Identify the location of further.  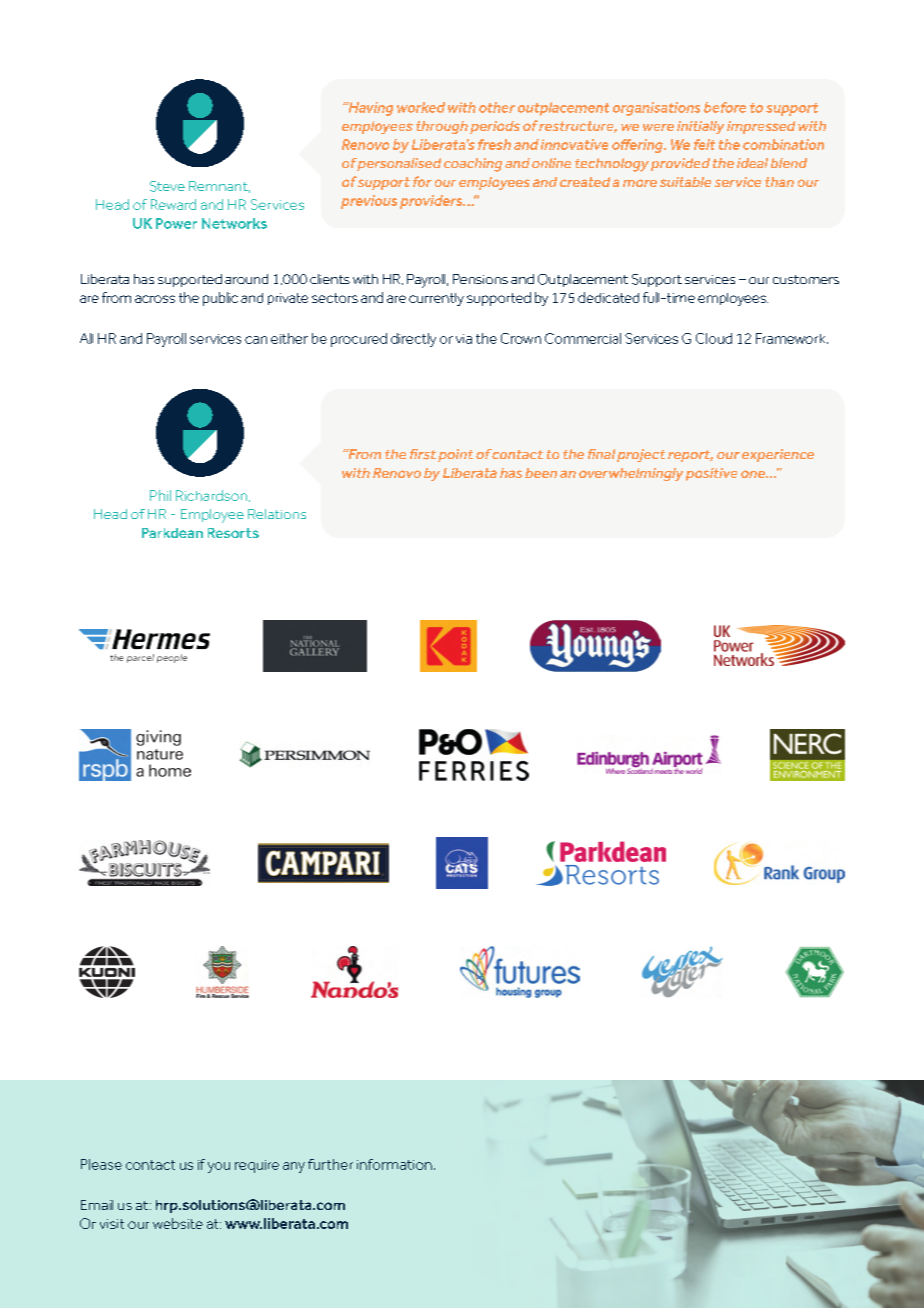
(330, 1164).
